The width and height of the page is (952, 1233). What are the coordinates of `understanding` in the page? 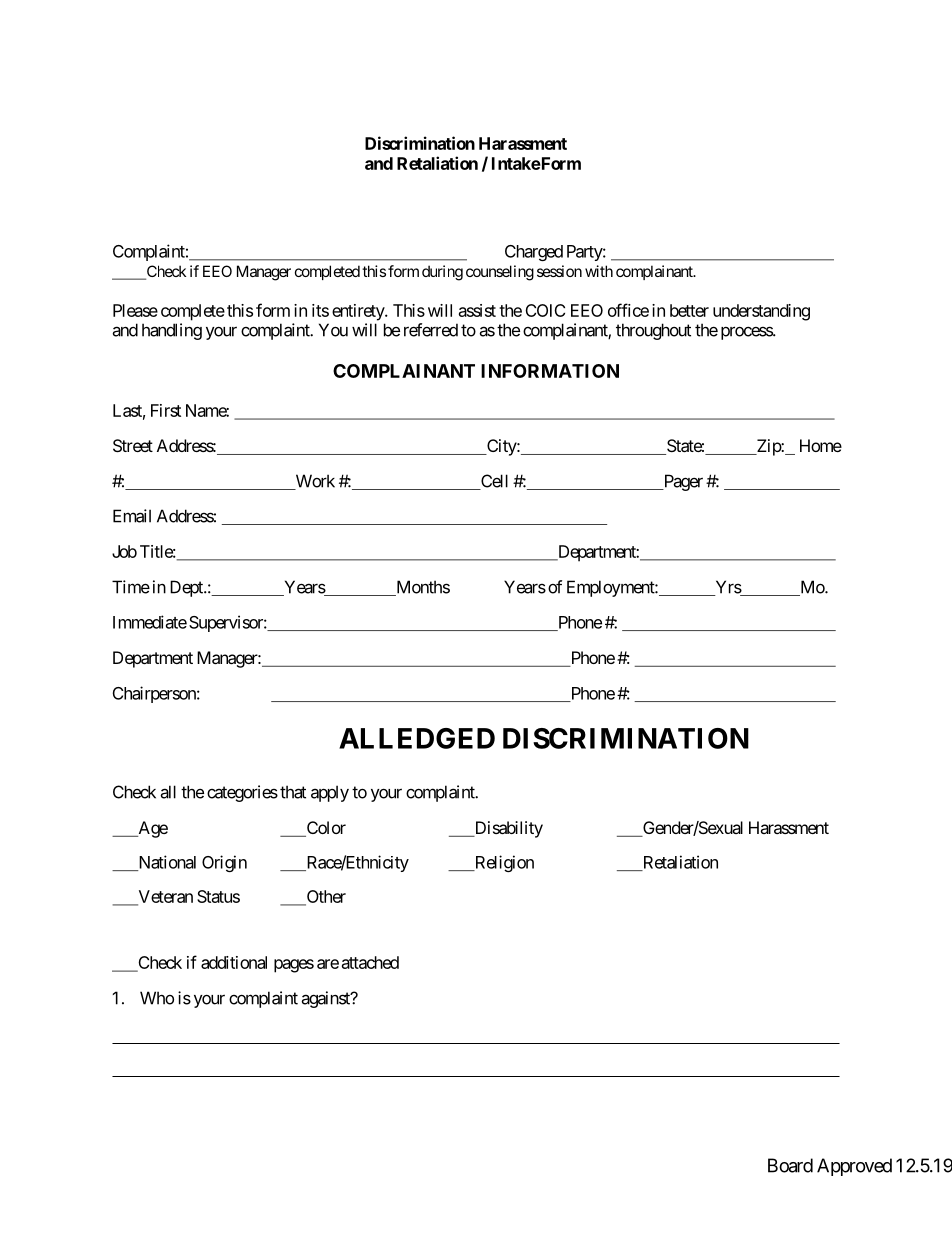 It's located at (761, 312).
